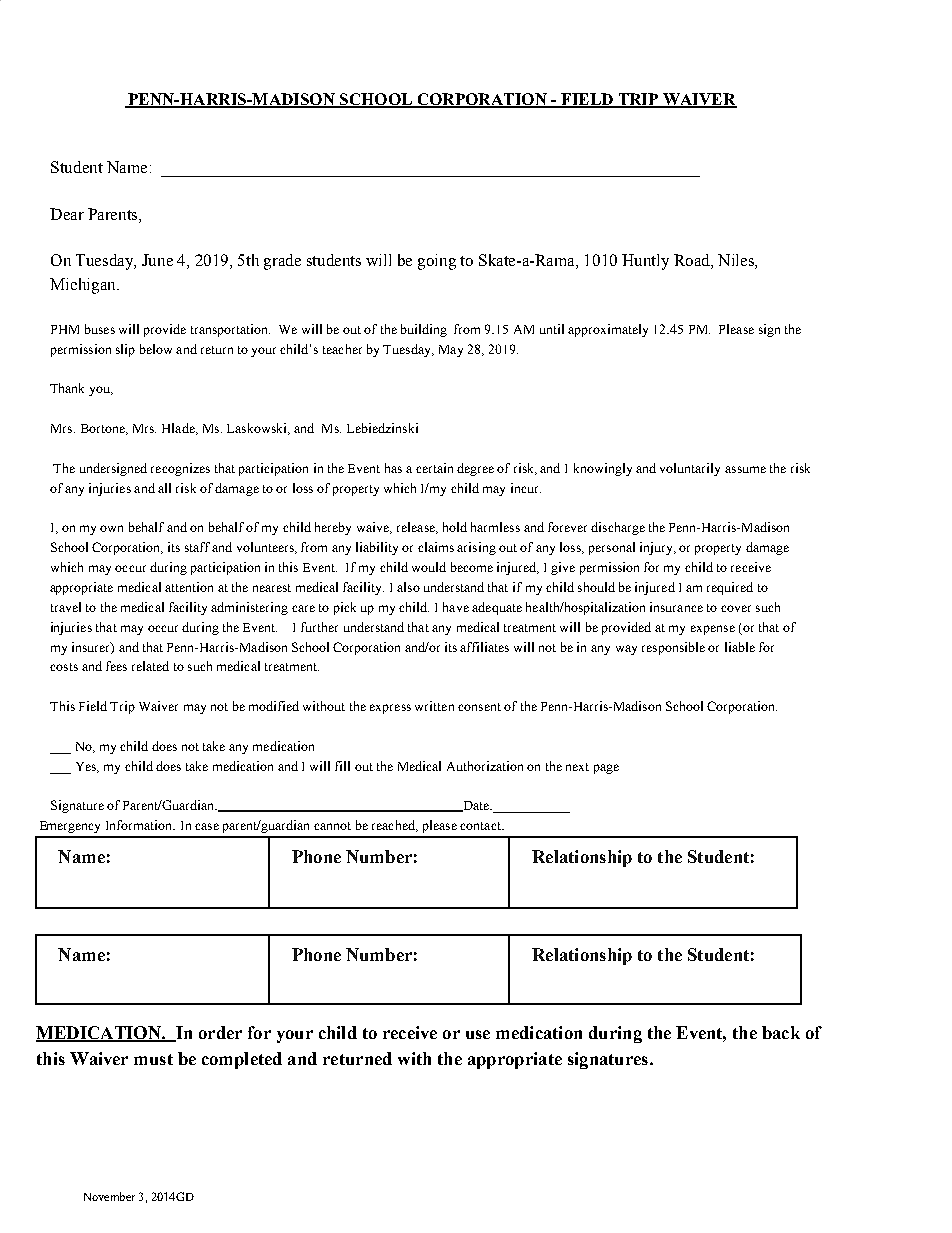  Describe the element at coordinates (693, 261) in the image. I see `Road` at that location.
